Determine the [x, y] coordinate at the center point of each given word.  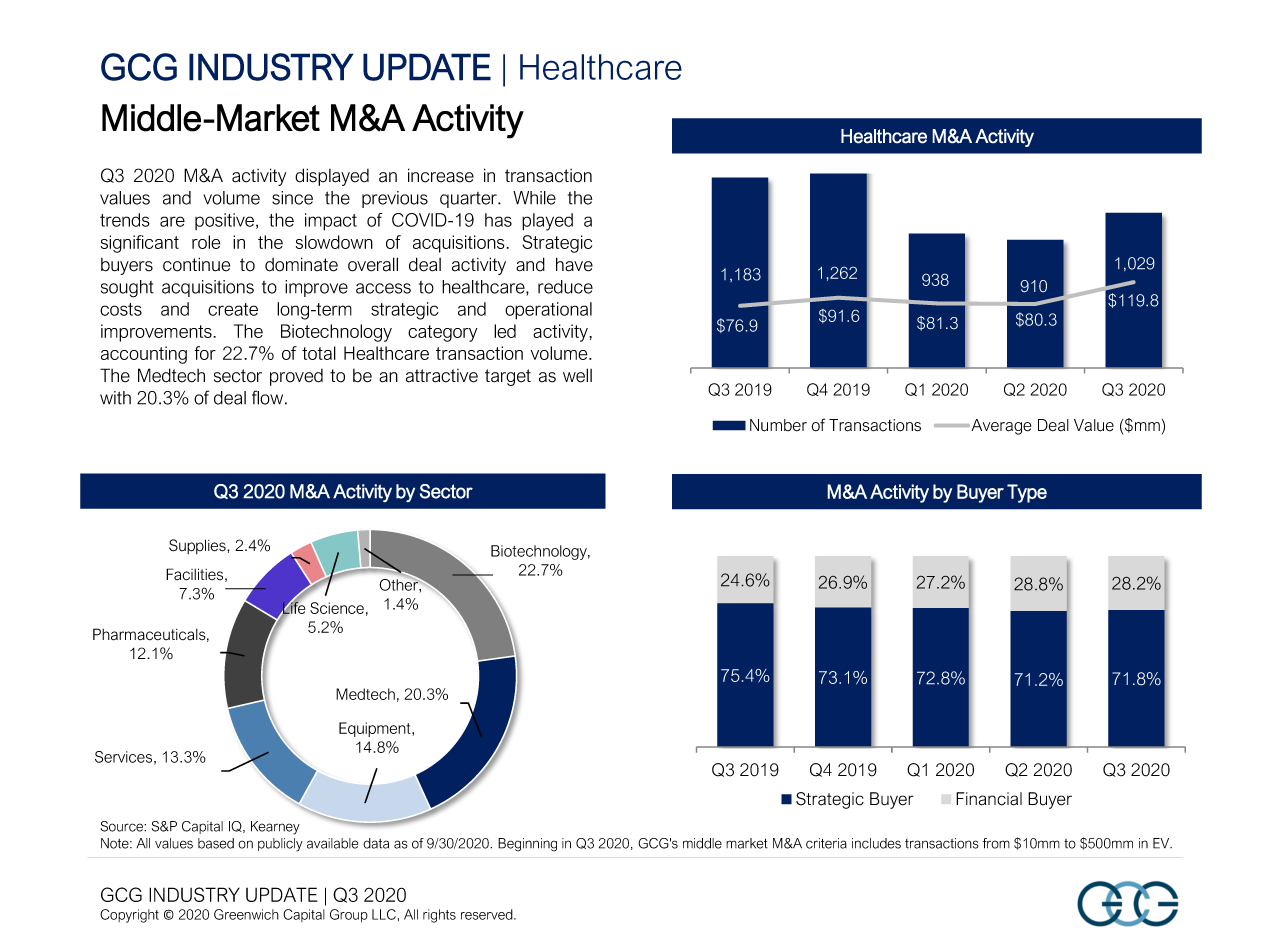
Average [1000, 427]
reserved [488, 914]
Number [778, 425]
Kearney [275, 828]
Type [1027, 493]
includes [876, 843]
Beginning [527, 845]
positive [226, 221]
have [574, 264]
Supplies [198, 546]
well [577, 375]
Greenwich [246, 914]
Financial [989, 799]
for [205, 353]
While [534, 198]
